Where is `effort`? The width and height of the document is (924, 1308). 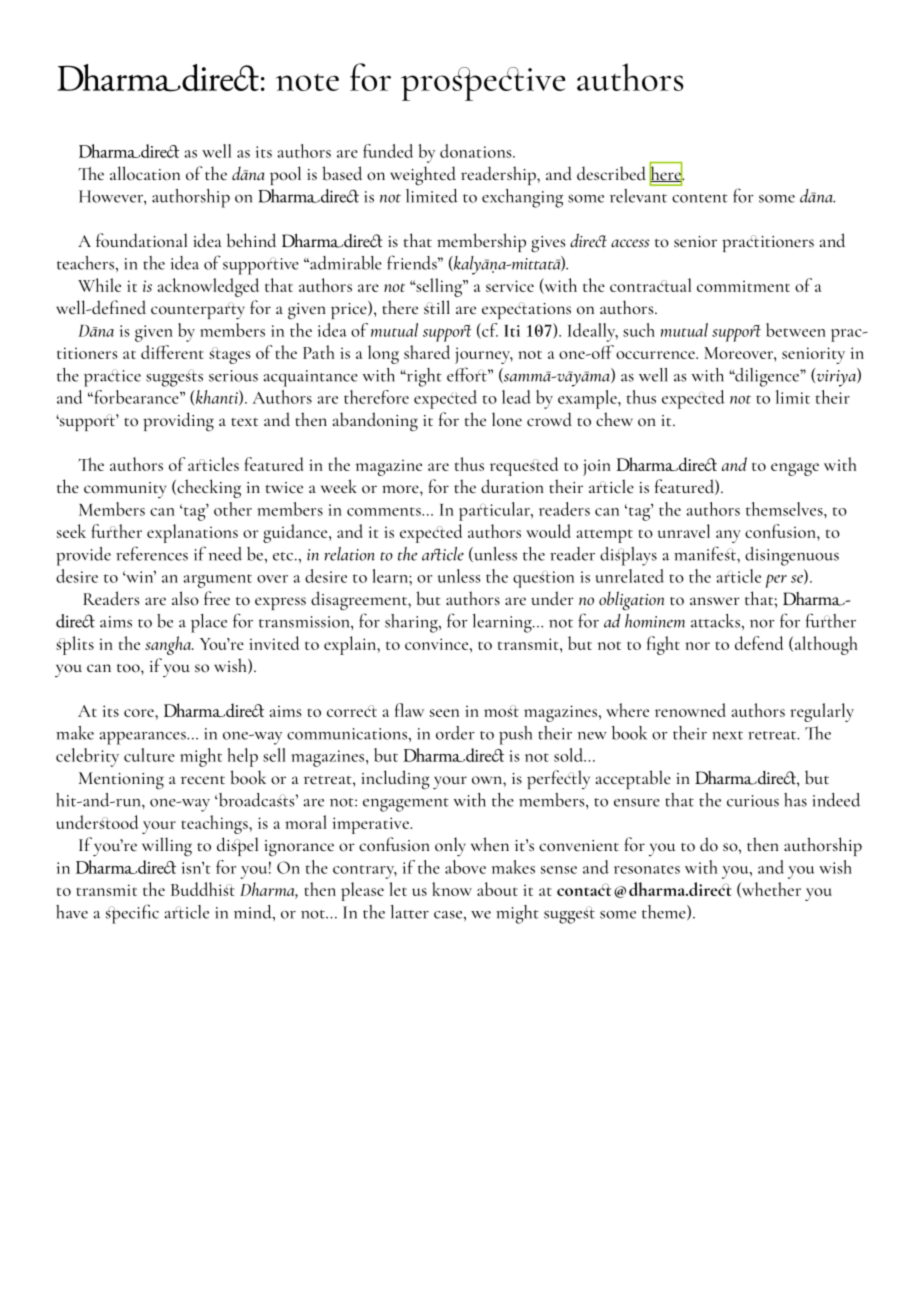 effort is located at coordinates (468, 374).
